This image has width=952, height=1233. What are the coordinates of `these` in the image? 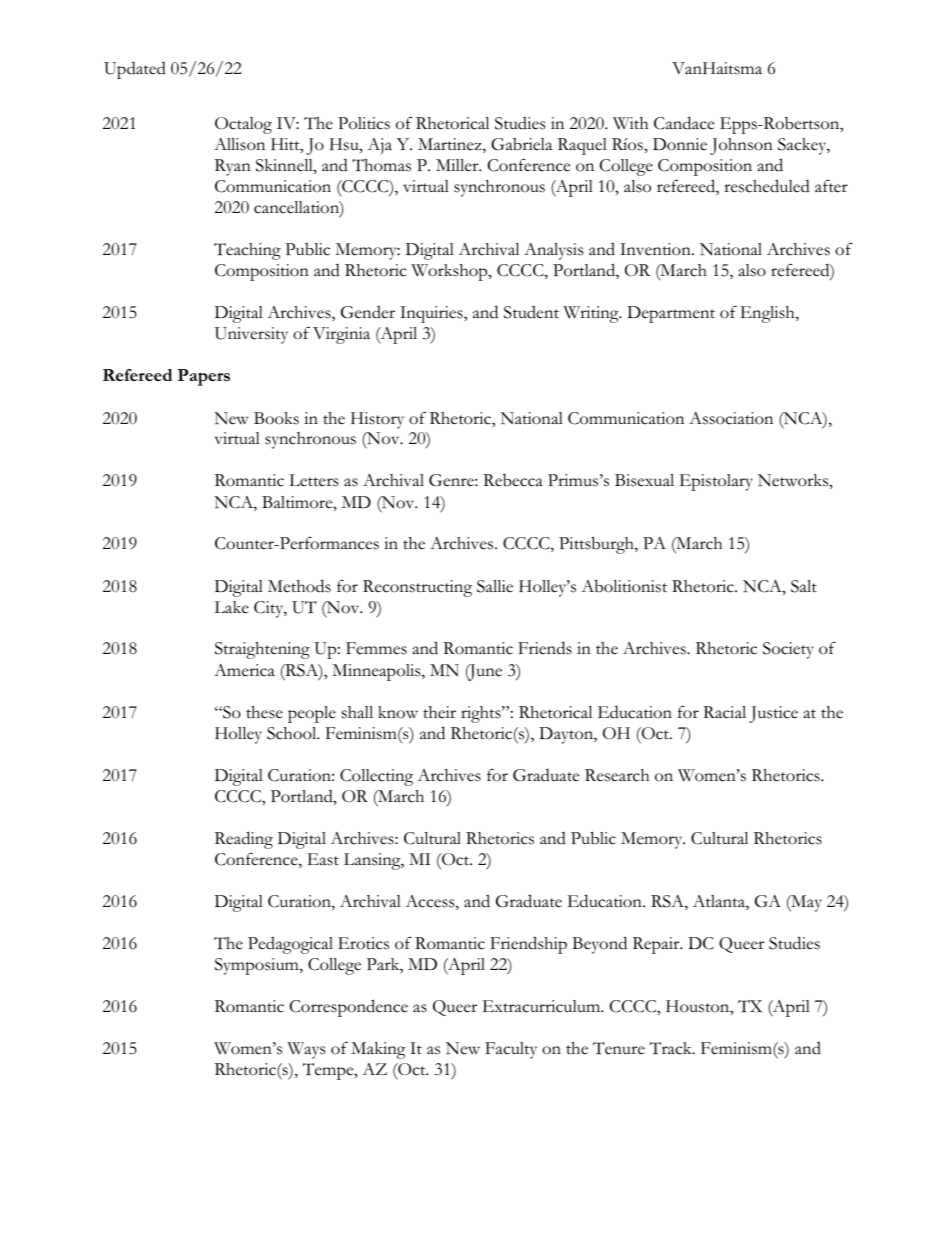 It's located at (264, 712).
